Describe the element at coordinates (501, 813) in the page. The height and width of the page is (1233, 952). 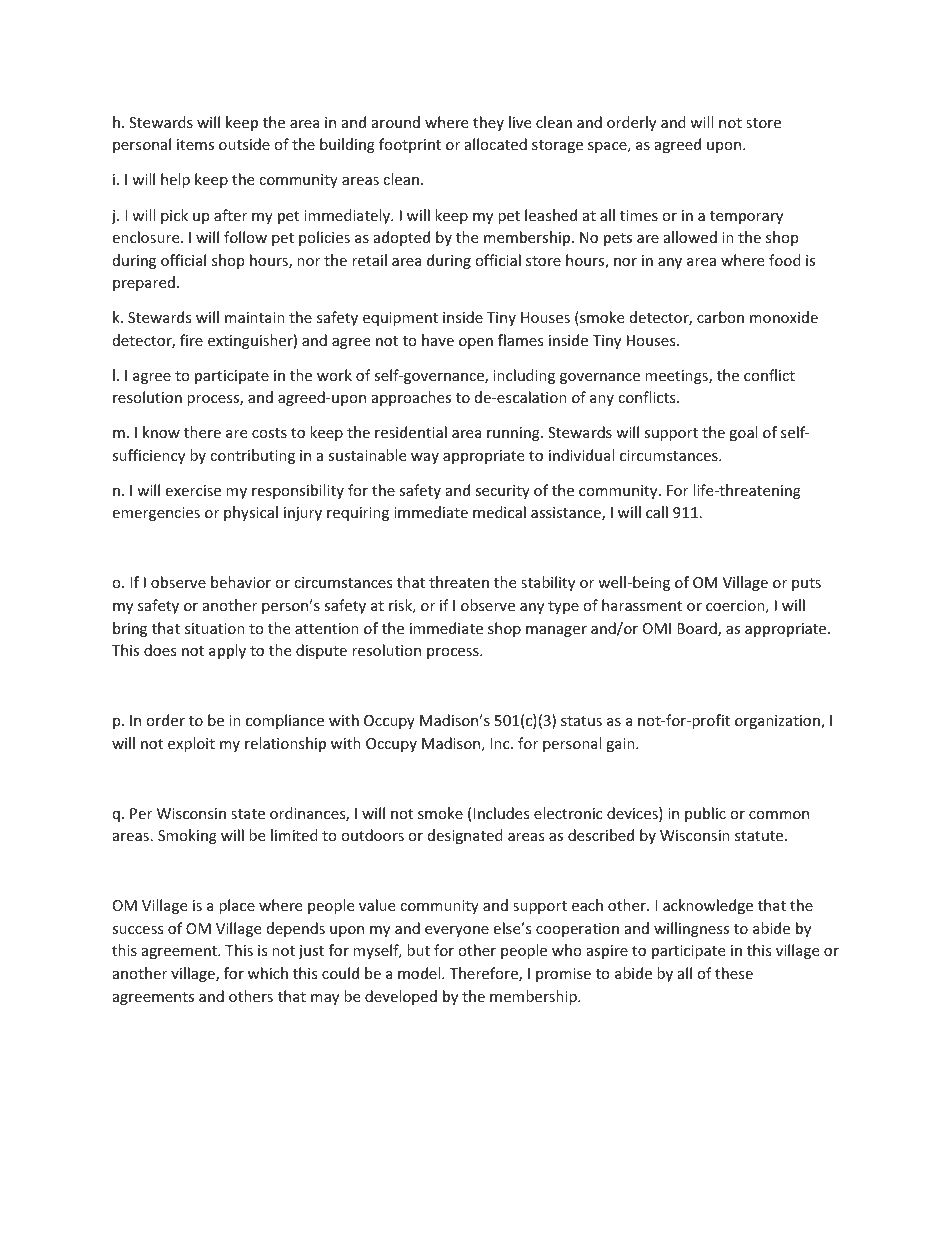
I see `Includes` at that location.
